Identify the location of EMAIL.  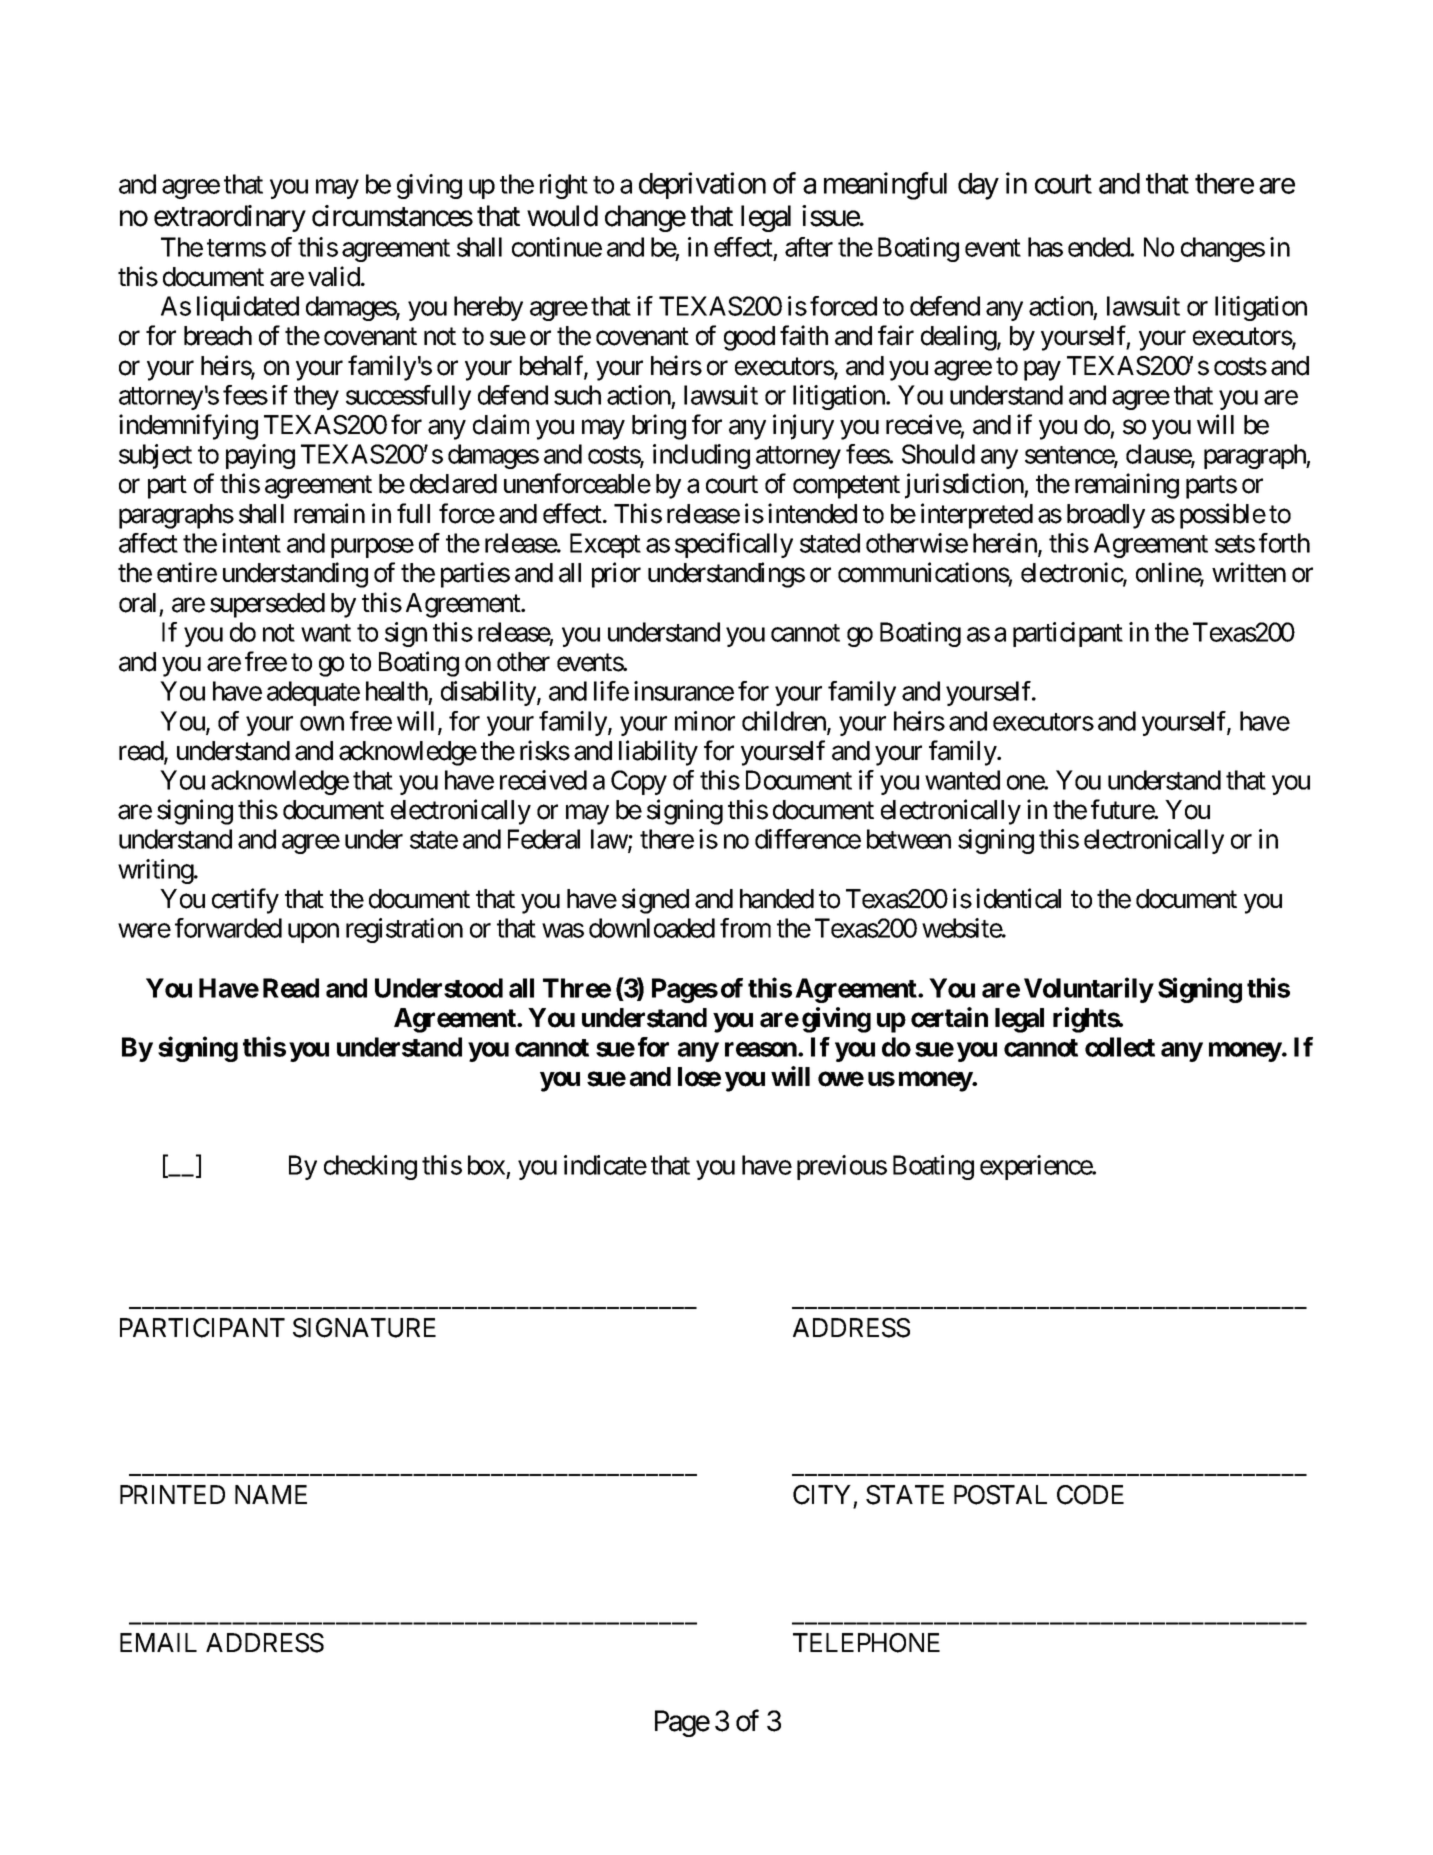
(158, 1642).
